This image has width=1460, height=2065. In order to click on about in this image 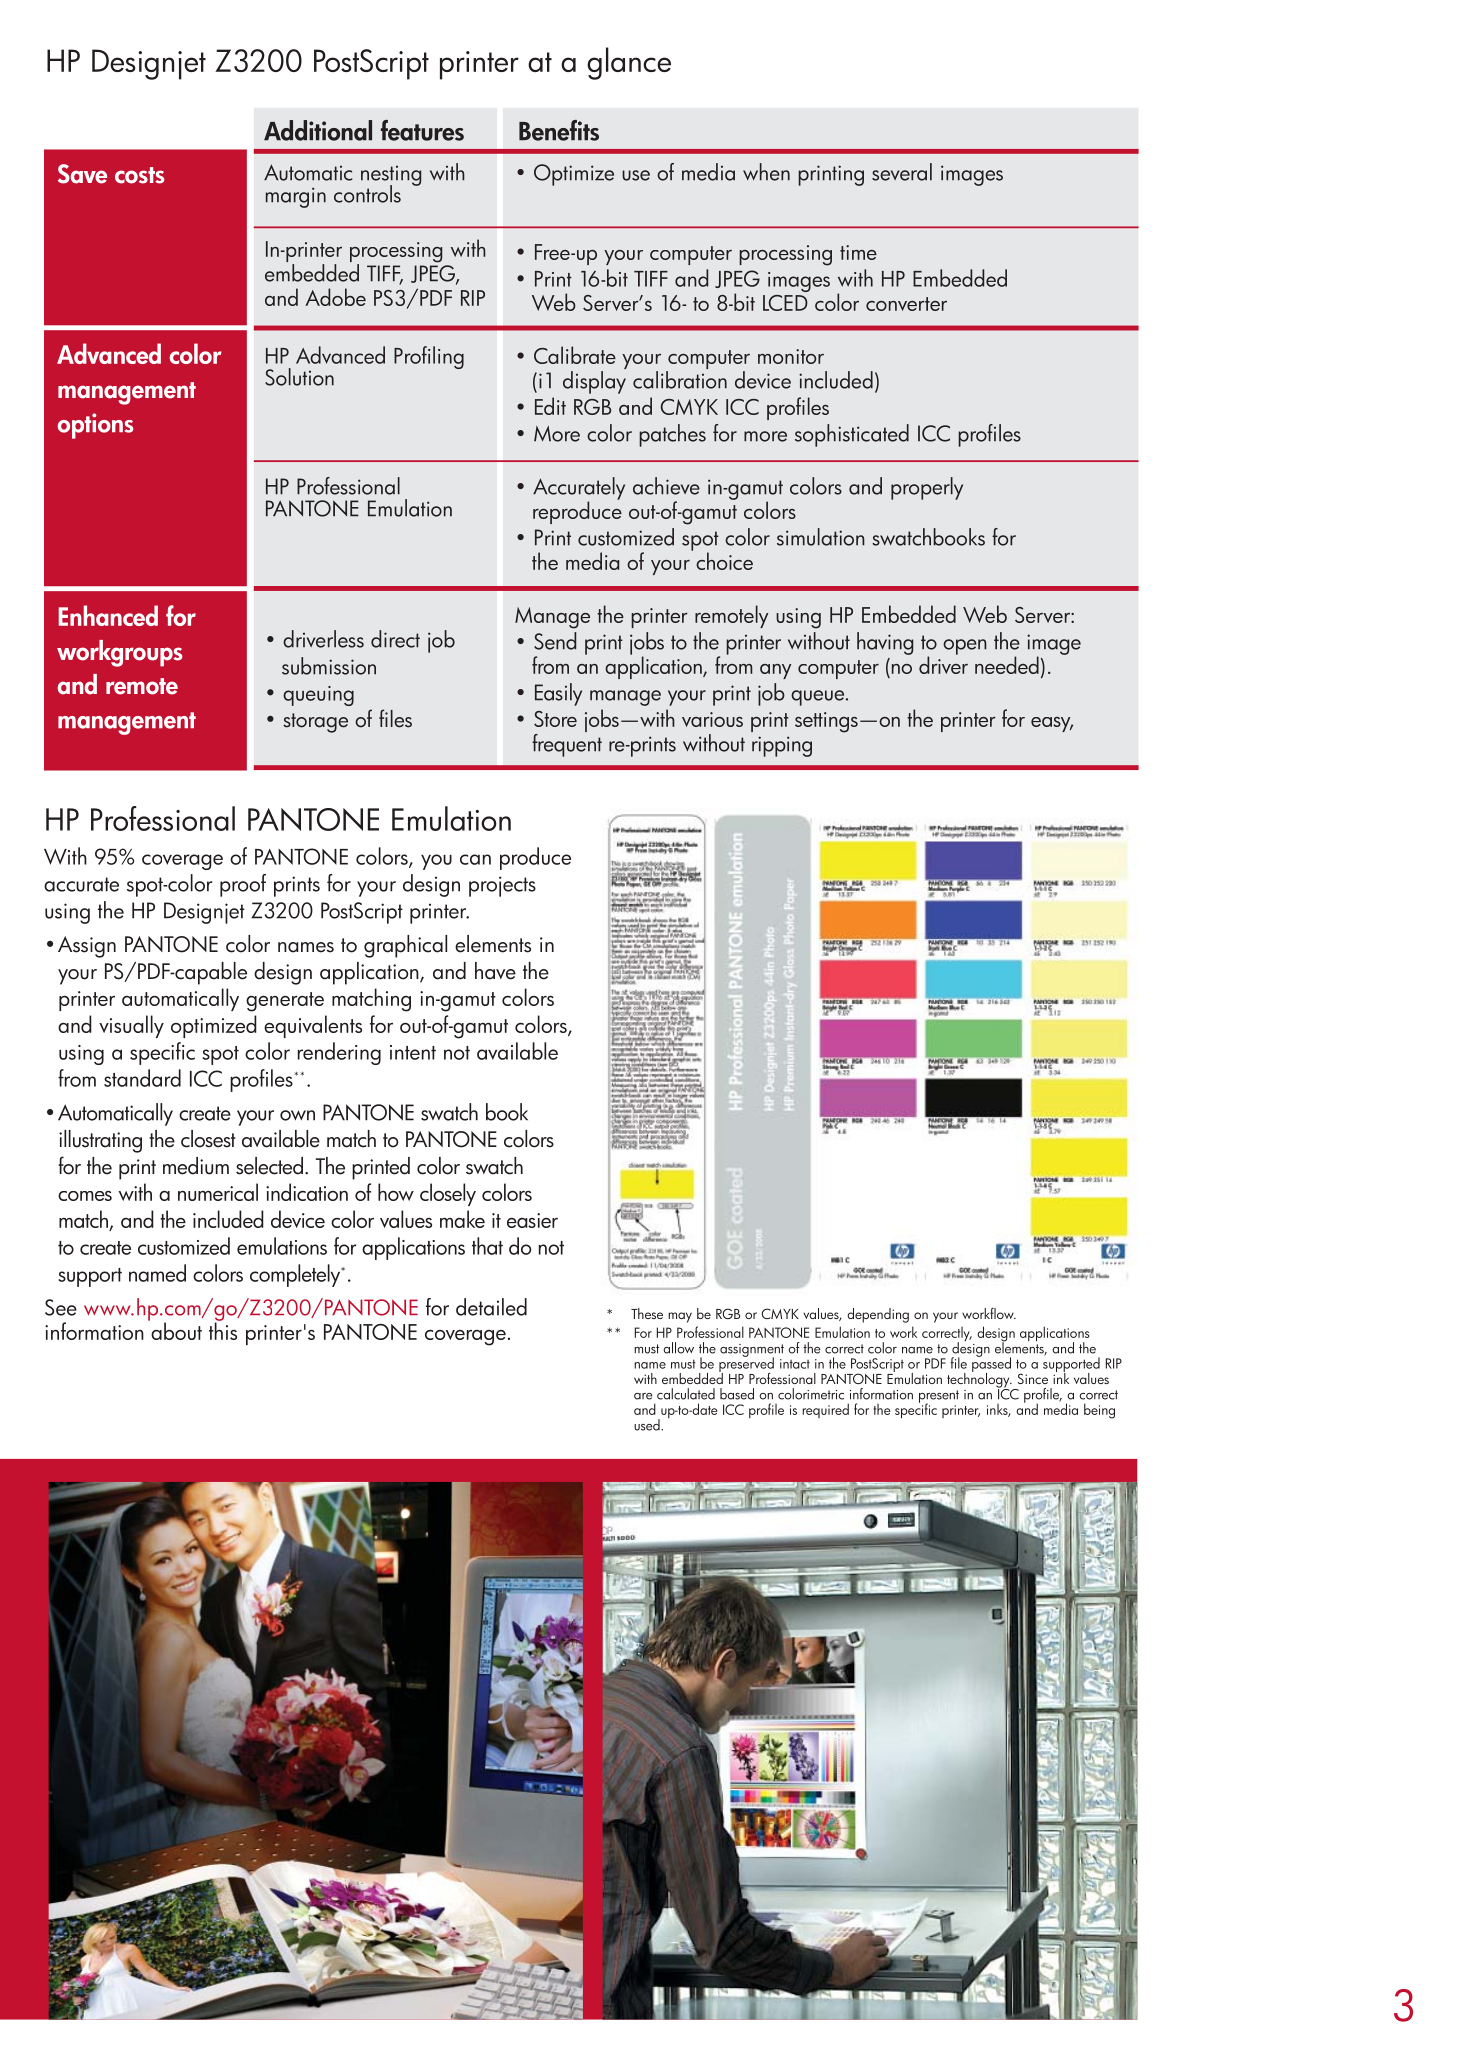, I will do `click(175, 1330)`.
